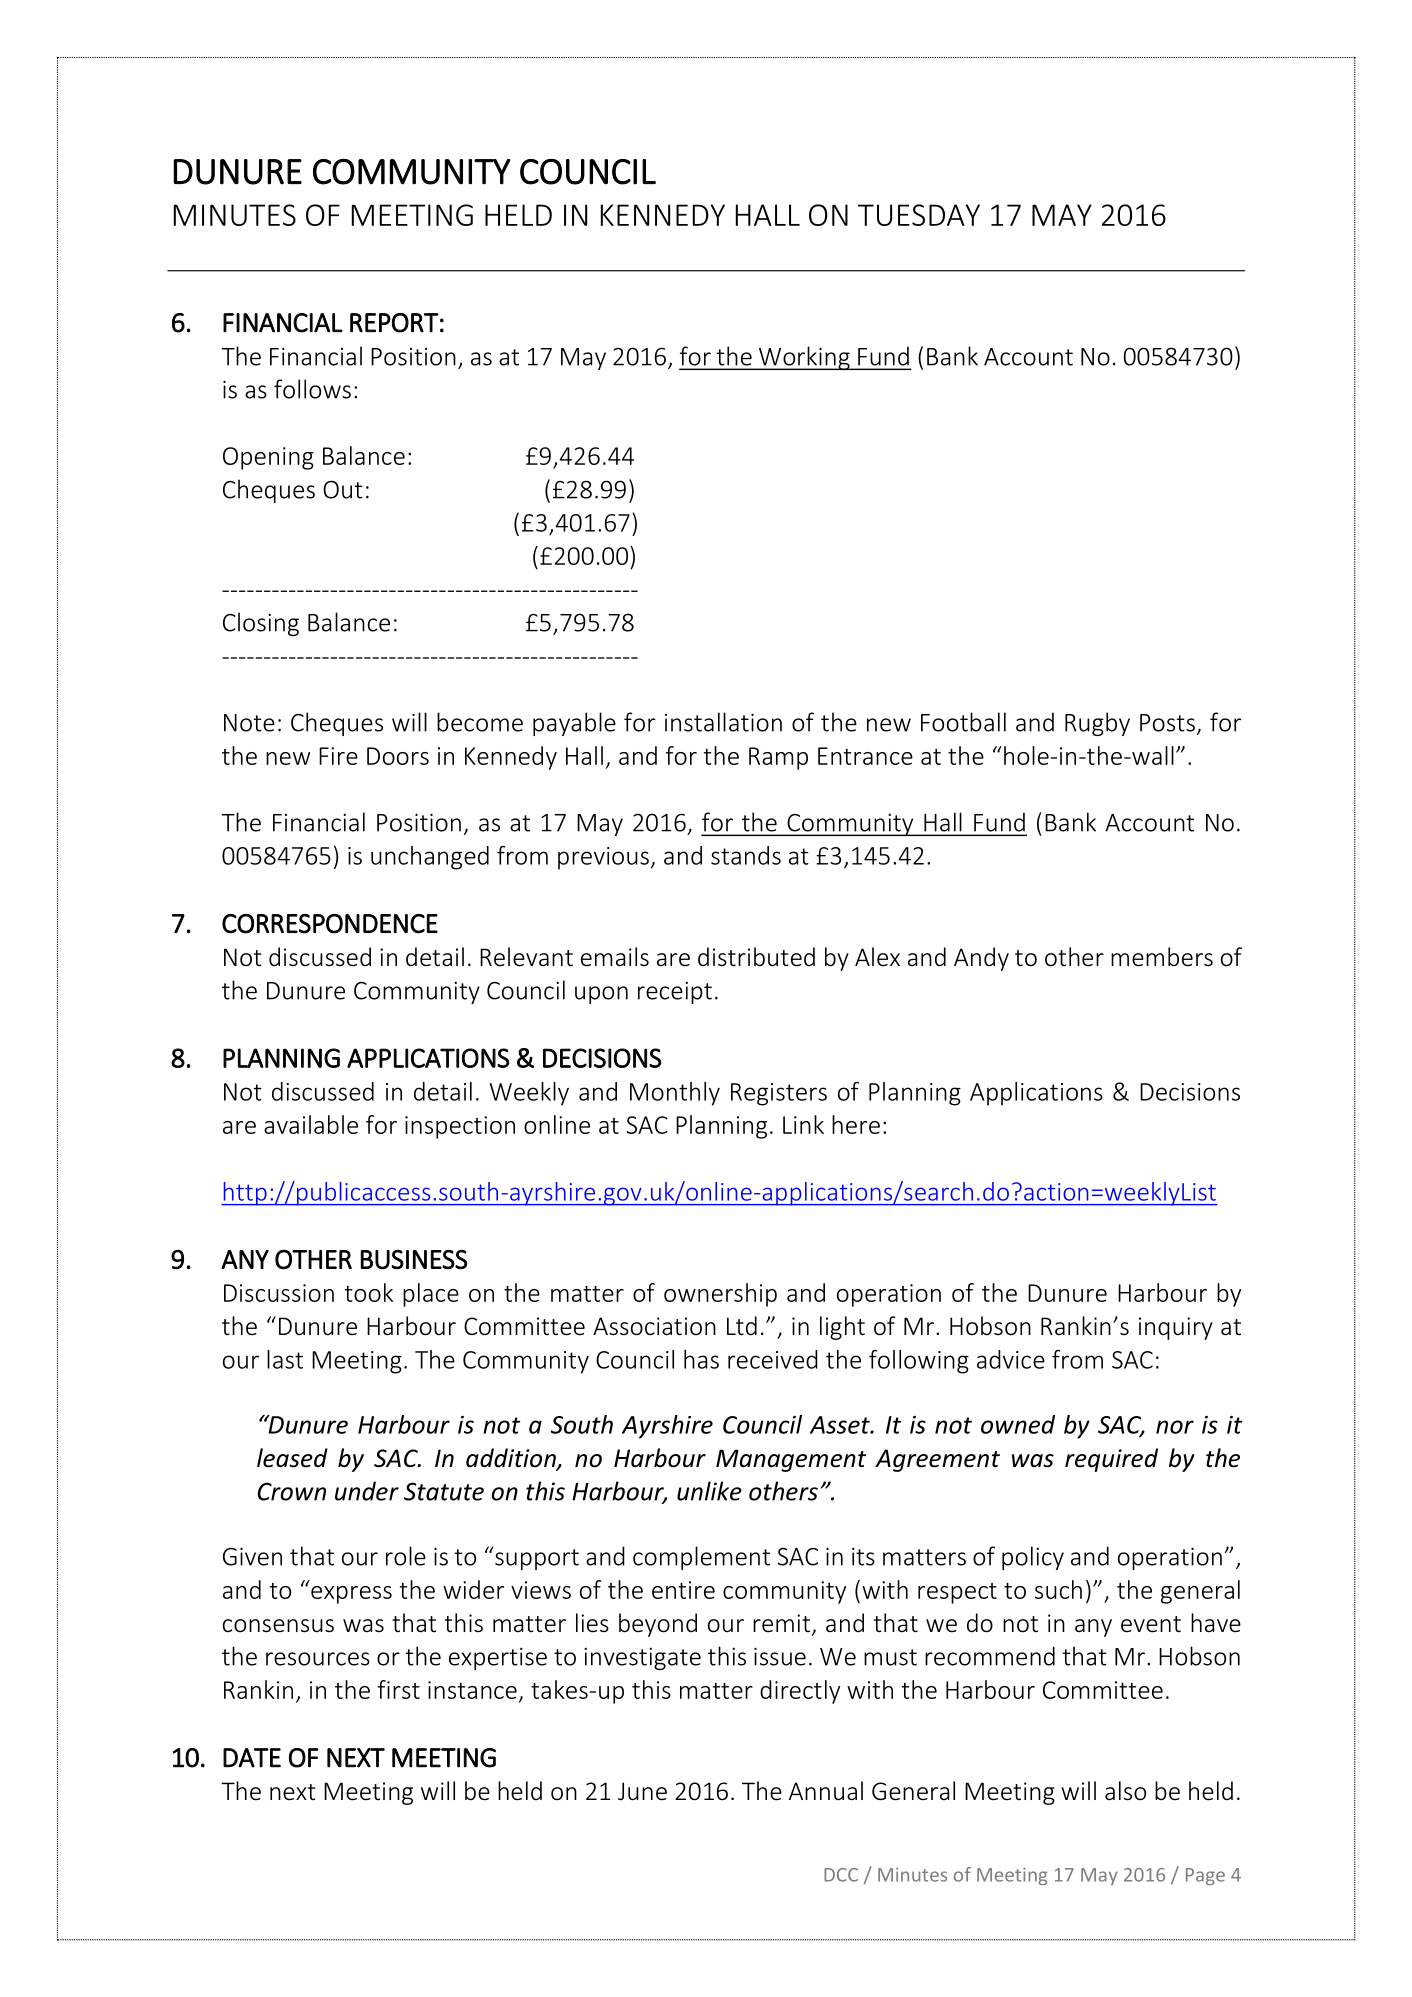 The height and width of the screenshot is (1997, 1412). What do you see at coordinates (804, 358) in the screenshot?
I see `Working` at bounding box center [804, 358].
